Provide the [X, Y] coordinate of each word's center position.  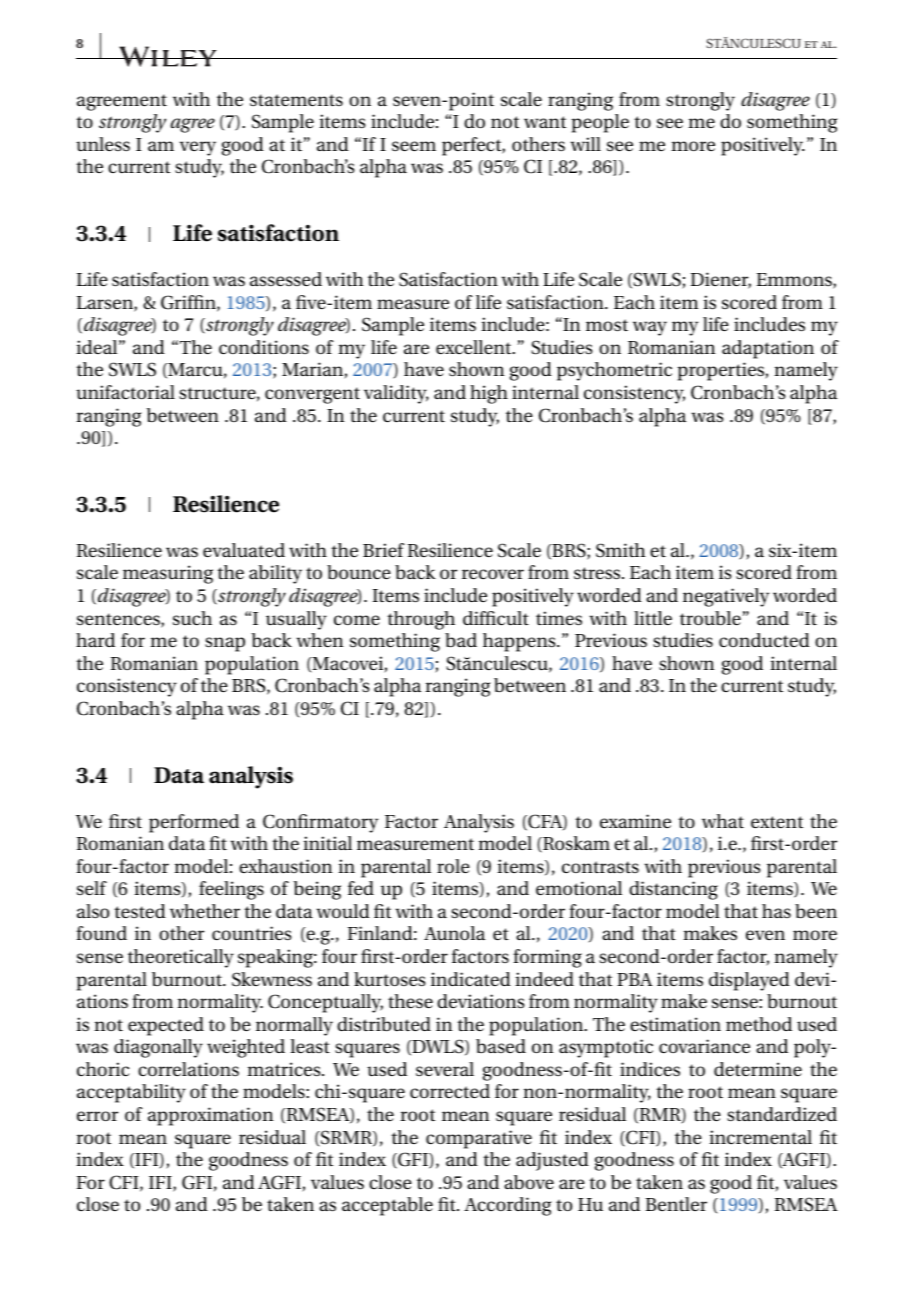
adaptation [768, 349]
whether [205, 911]
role [453, 866]
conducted [764, 640]
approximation [211, 1116]
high [489, 394]
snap [225, 644]
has [776, 911]
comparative [479, 1139]
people [600, 123]
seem [414, 146]
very [198, 148]
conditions [264, 347]
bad [461, 640]
